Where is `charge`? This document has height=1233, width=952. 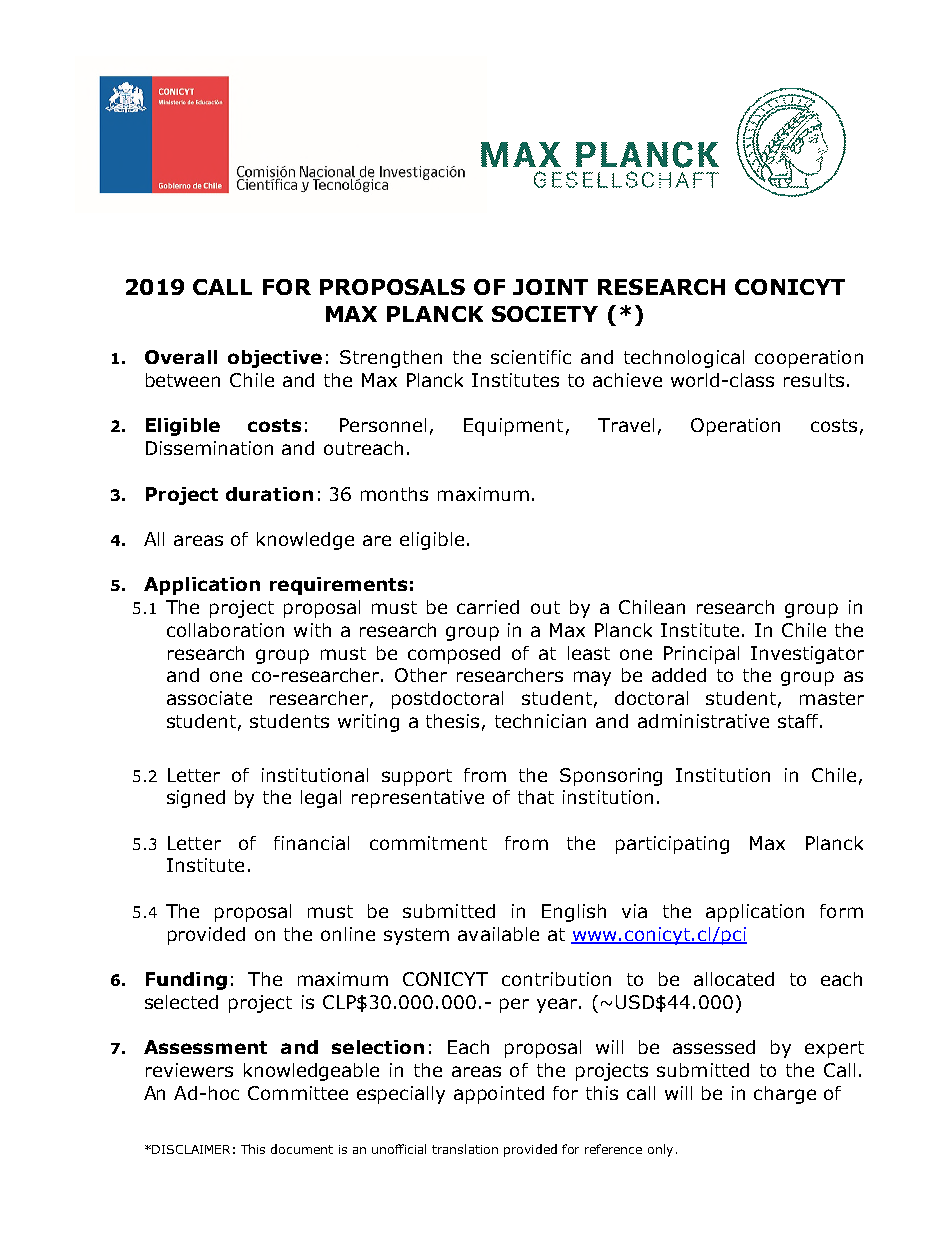 charge is located at coordinates (785, 1095).
